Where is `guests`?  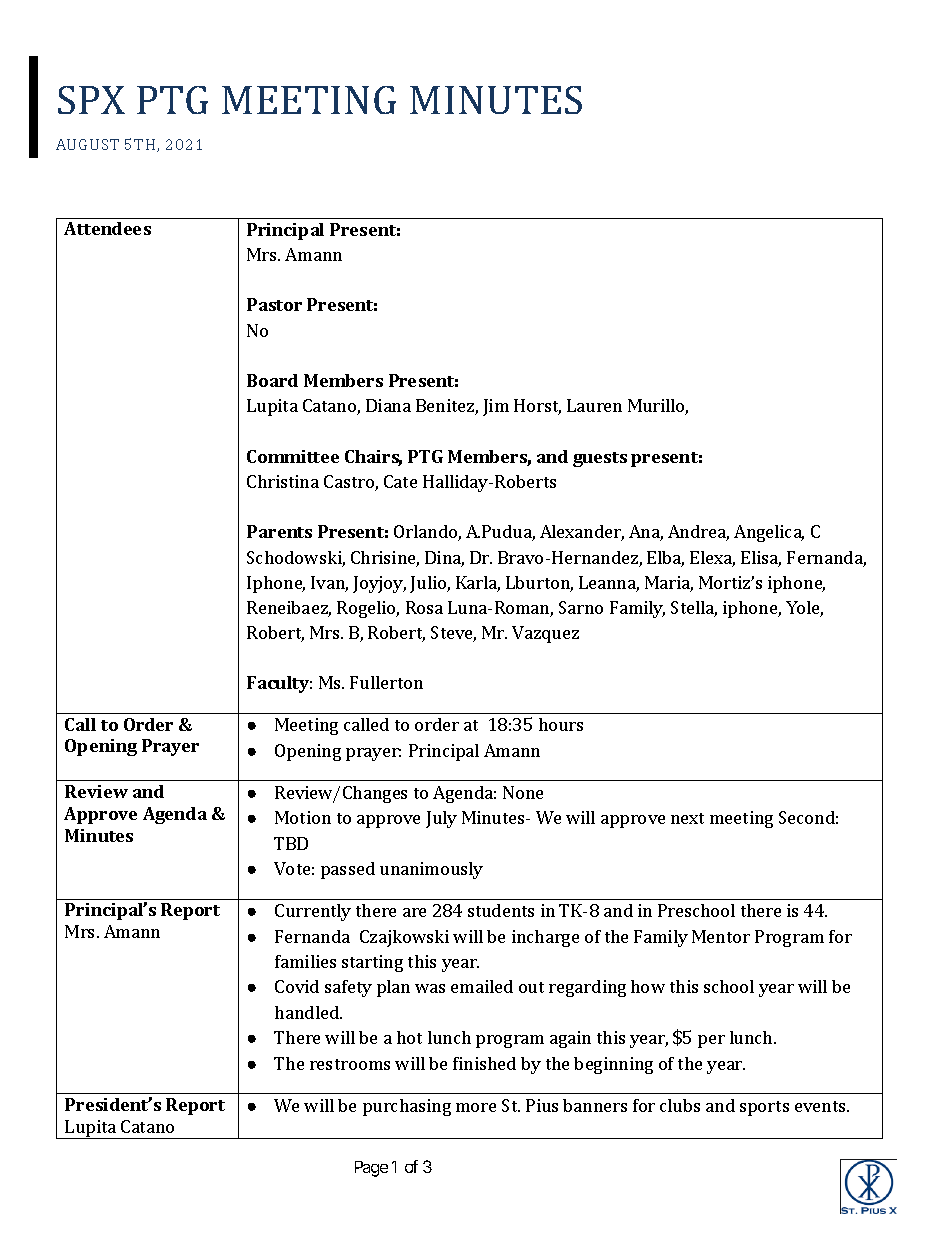
guests is located at coordinates (600, 459).
